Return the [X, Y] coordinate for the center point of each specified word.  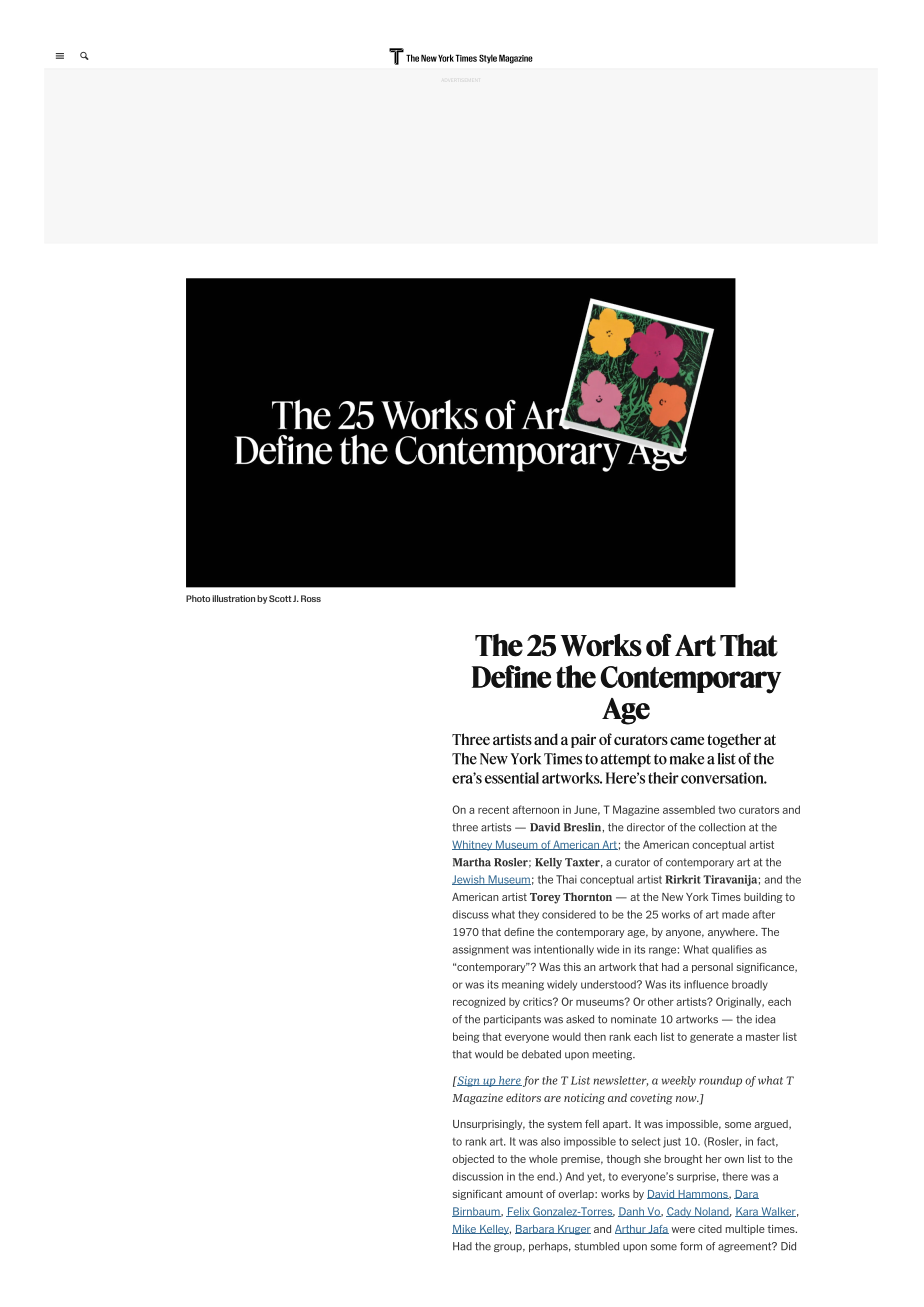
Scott [280, 598]
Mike [465, 1229]
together [734, 740]
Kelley [494, 1230]
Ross [311, 598]
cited [710, 1229]
